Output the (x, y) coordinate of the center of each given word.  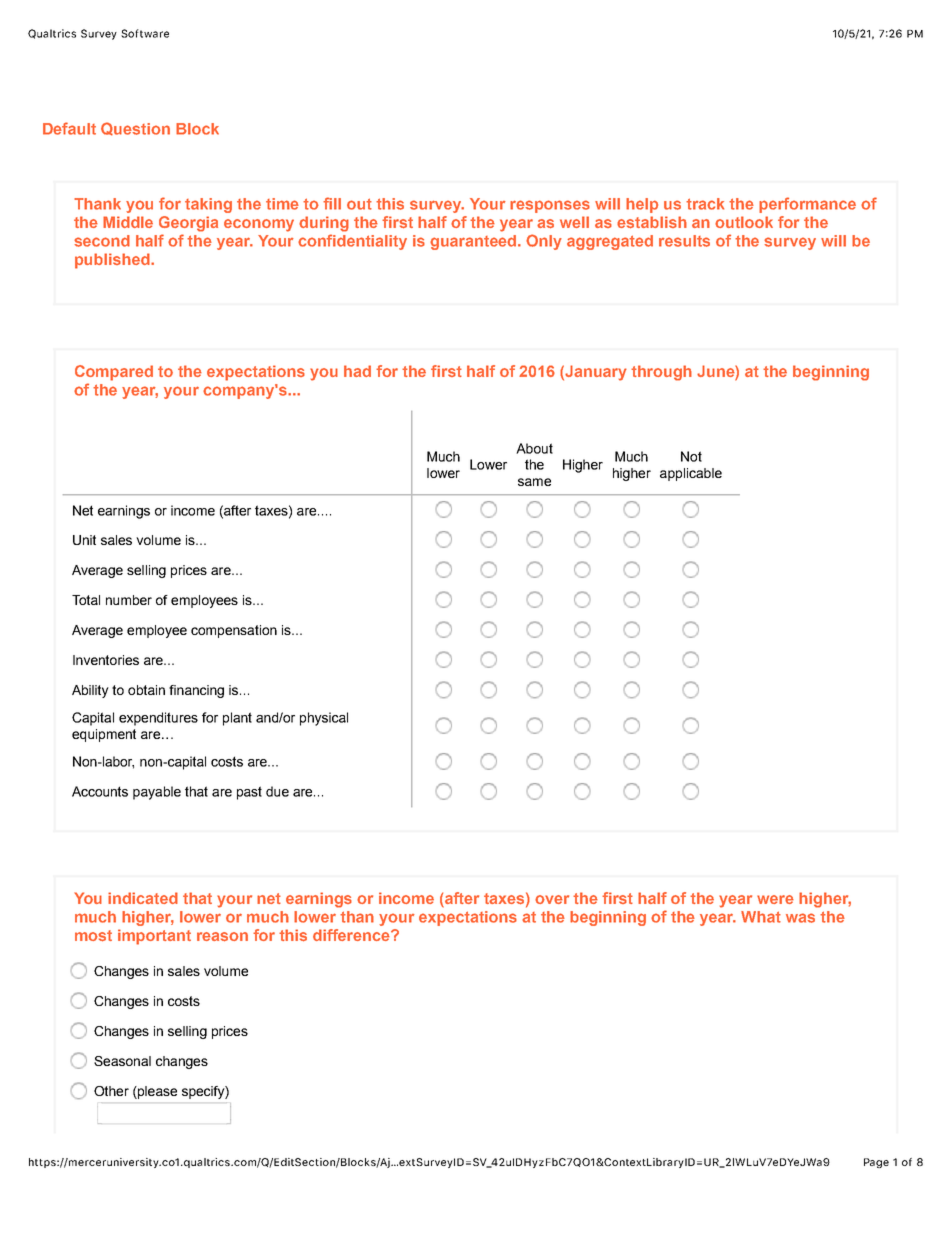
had (357, 371)
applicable (691, 474)
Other (111, 1091)
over (552, 899)
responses (550, 206)
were (775, 899)
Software (145, 33)
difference (352, 935)
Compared (114, 373)
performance (807, 205)
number (129, 600)
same (534, 482)
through (661, 373)
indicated (143, 898)
